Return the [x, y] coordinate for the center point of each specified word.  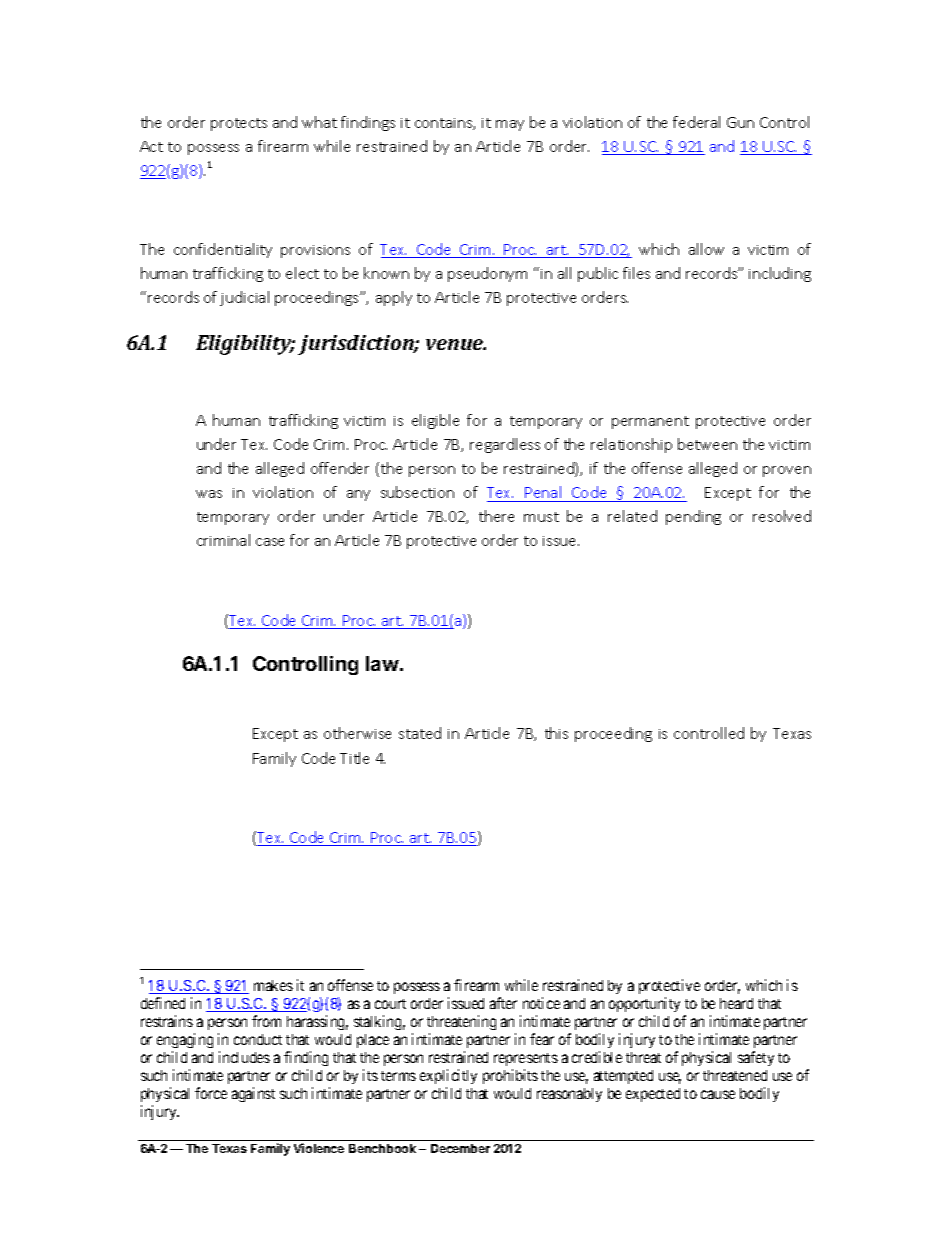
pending [693, 517]
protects [239, 124]
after [503, 1003]
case [270, 542]
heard [736, 1003]
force [211, 1093]
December [460, 1148]
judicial [244, 298]
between [707, 444]
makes [273, 985]
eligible [435, 421]
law [382, 663]
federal [696, 122]
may [510, 125]
